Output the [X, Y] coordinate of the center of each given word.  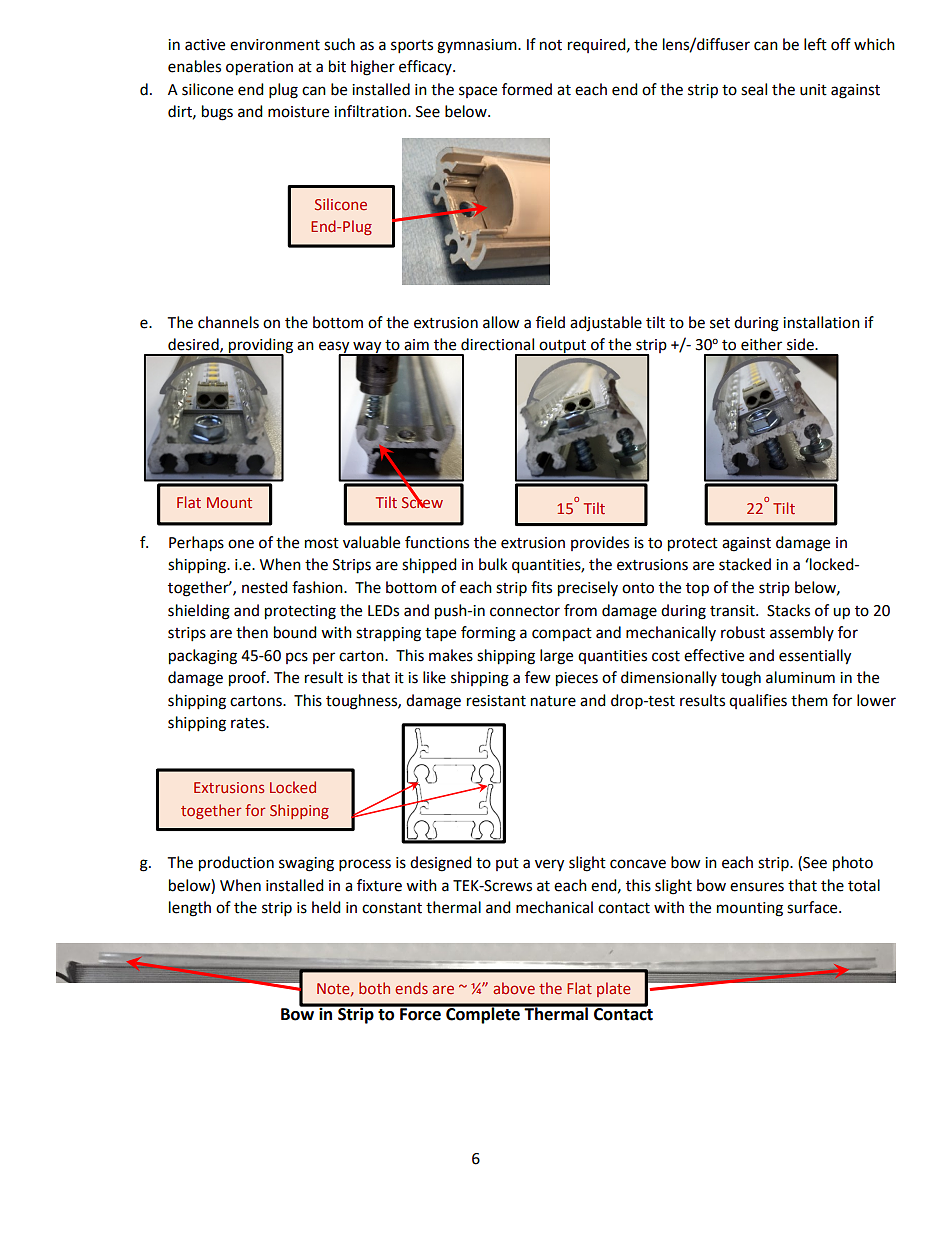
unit [813, 90]
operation [259, 68]
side [801, 344]
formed [527, 89]
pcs [297, 658]
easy [335, 348]
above [514, 988]
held [326, 907]
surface [813, 907]
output [562, 348]
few [538, 677]
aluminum [800, 677]
